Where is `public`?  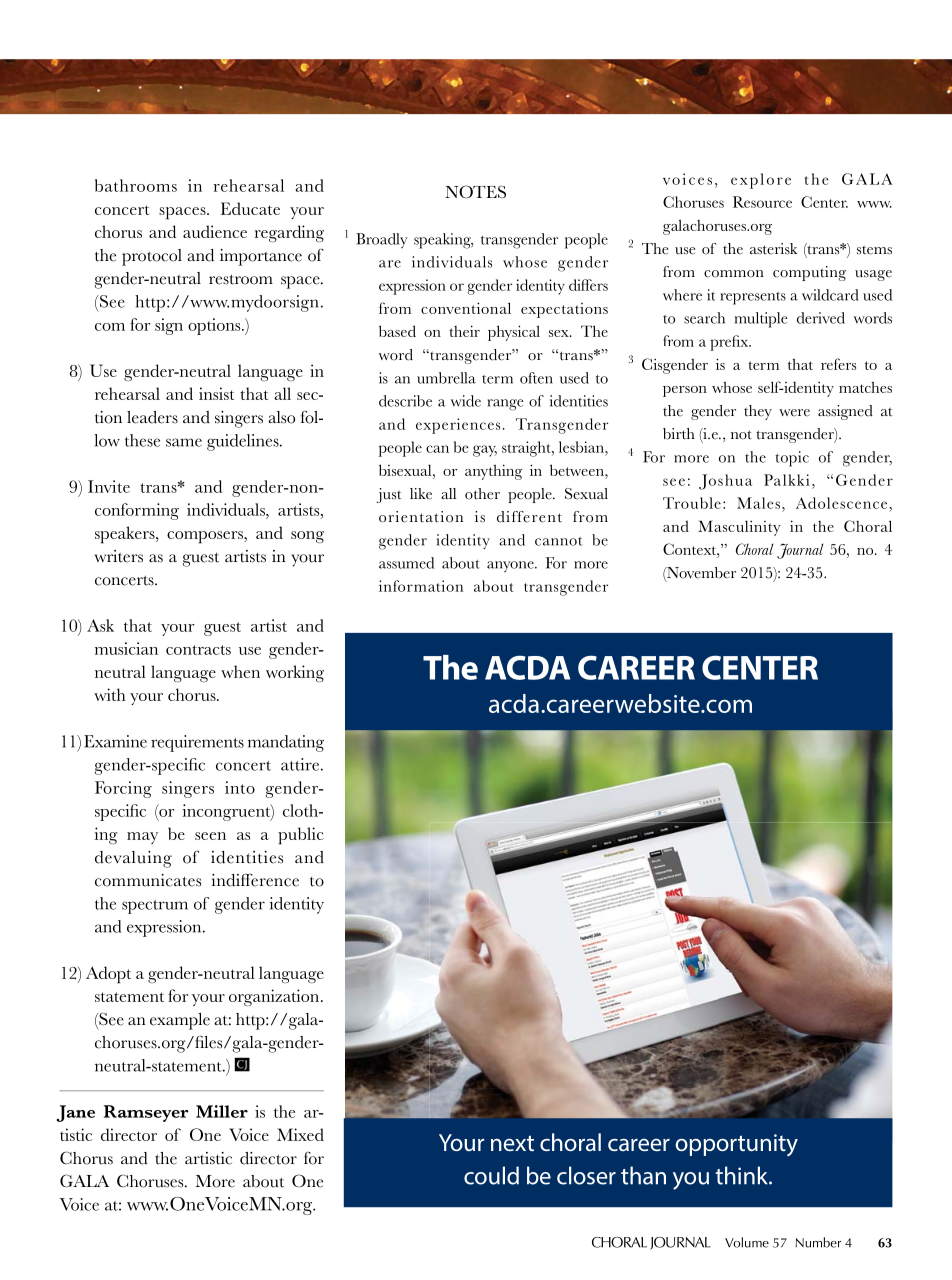 public is located at coordinates (301, 836).
